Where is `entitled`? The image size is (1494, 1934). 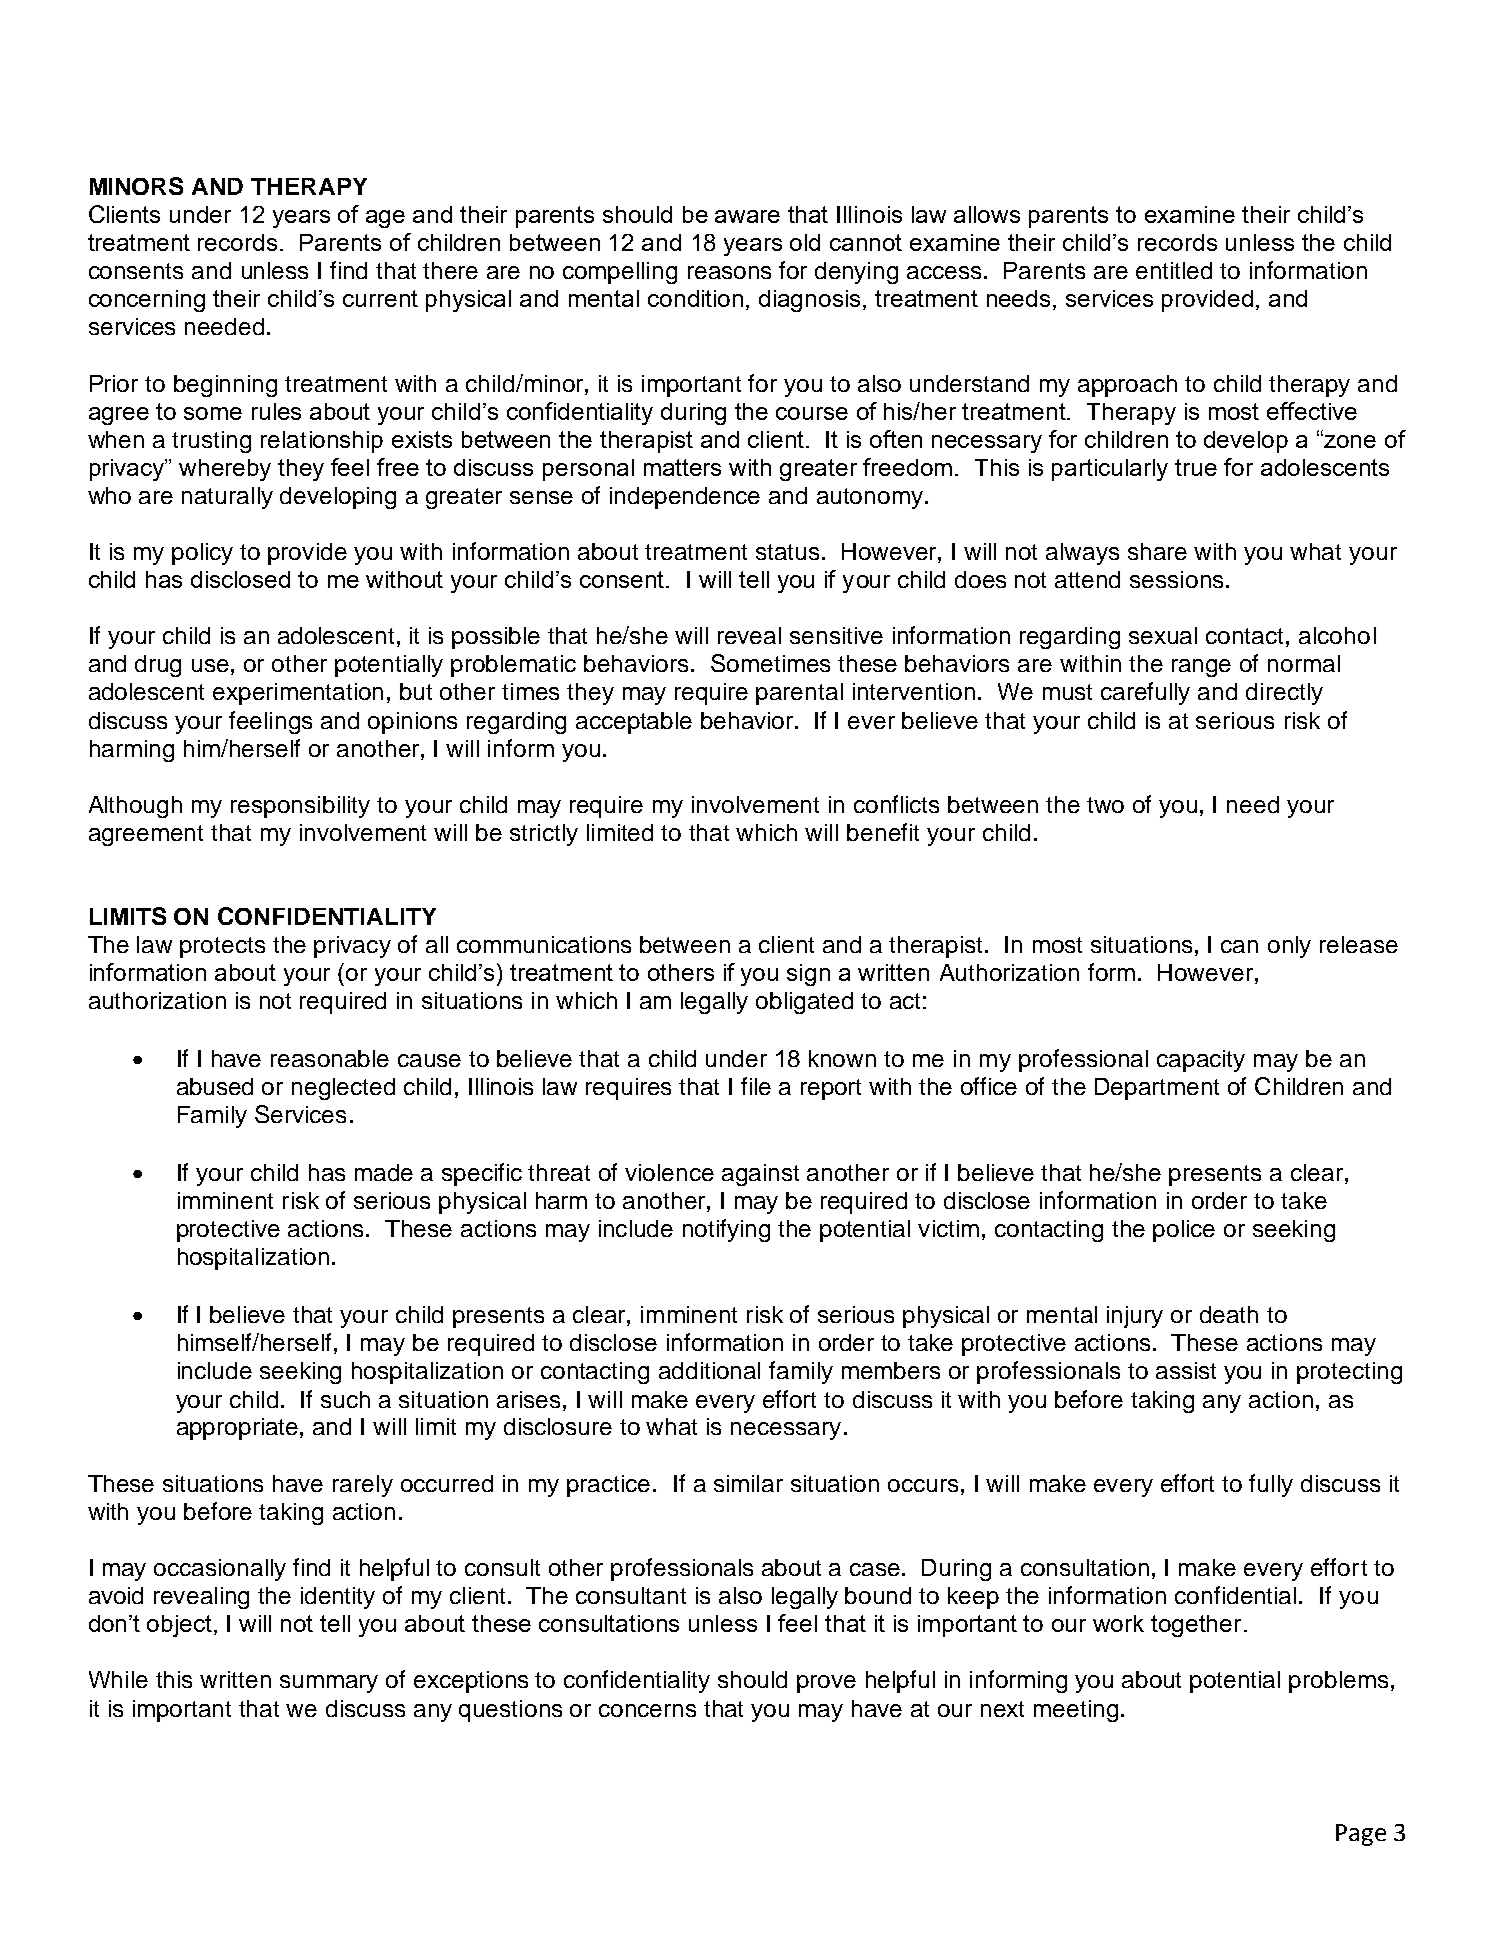
entitled is located at coordinates (1174, 270).
